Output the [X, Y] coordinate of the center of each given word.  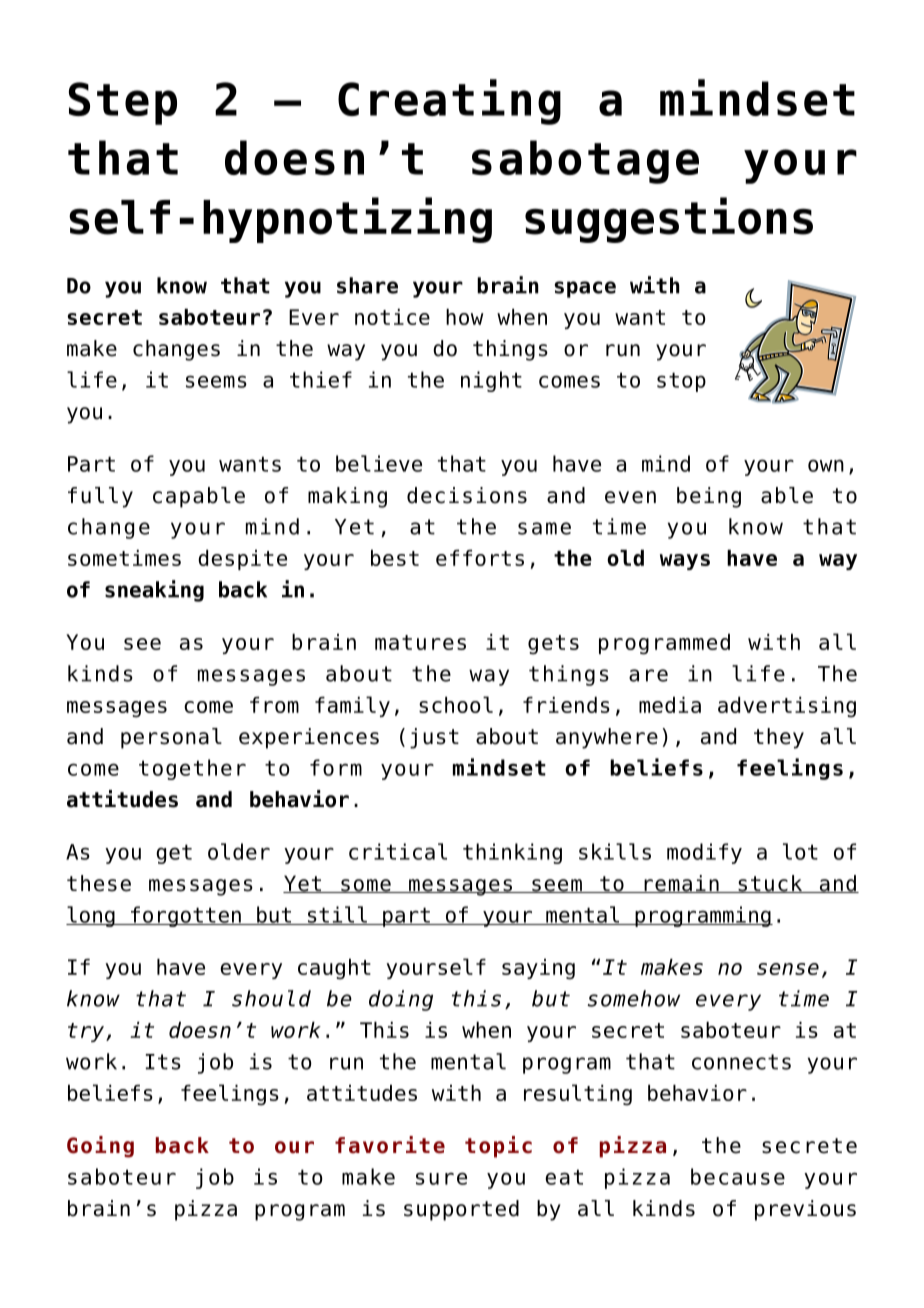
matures [420, 642]
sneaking [154, 591]
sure [441, 1178]
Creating [449, 102]
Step [123, 103]
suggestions [669, 220]
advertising [787, 707]
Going [100, 1147]
